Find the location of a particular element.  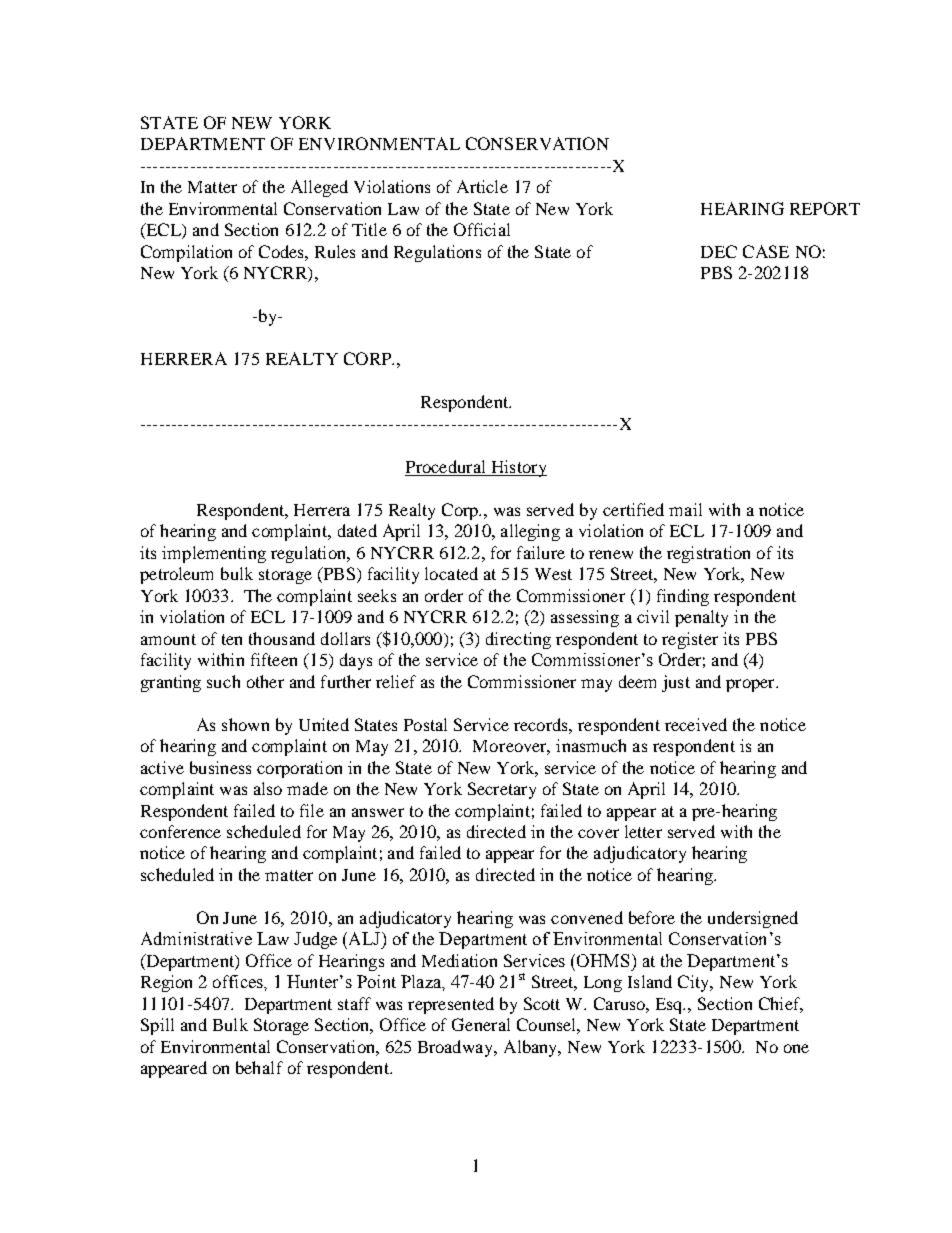

directing is located at coordinates (518, 640).
